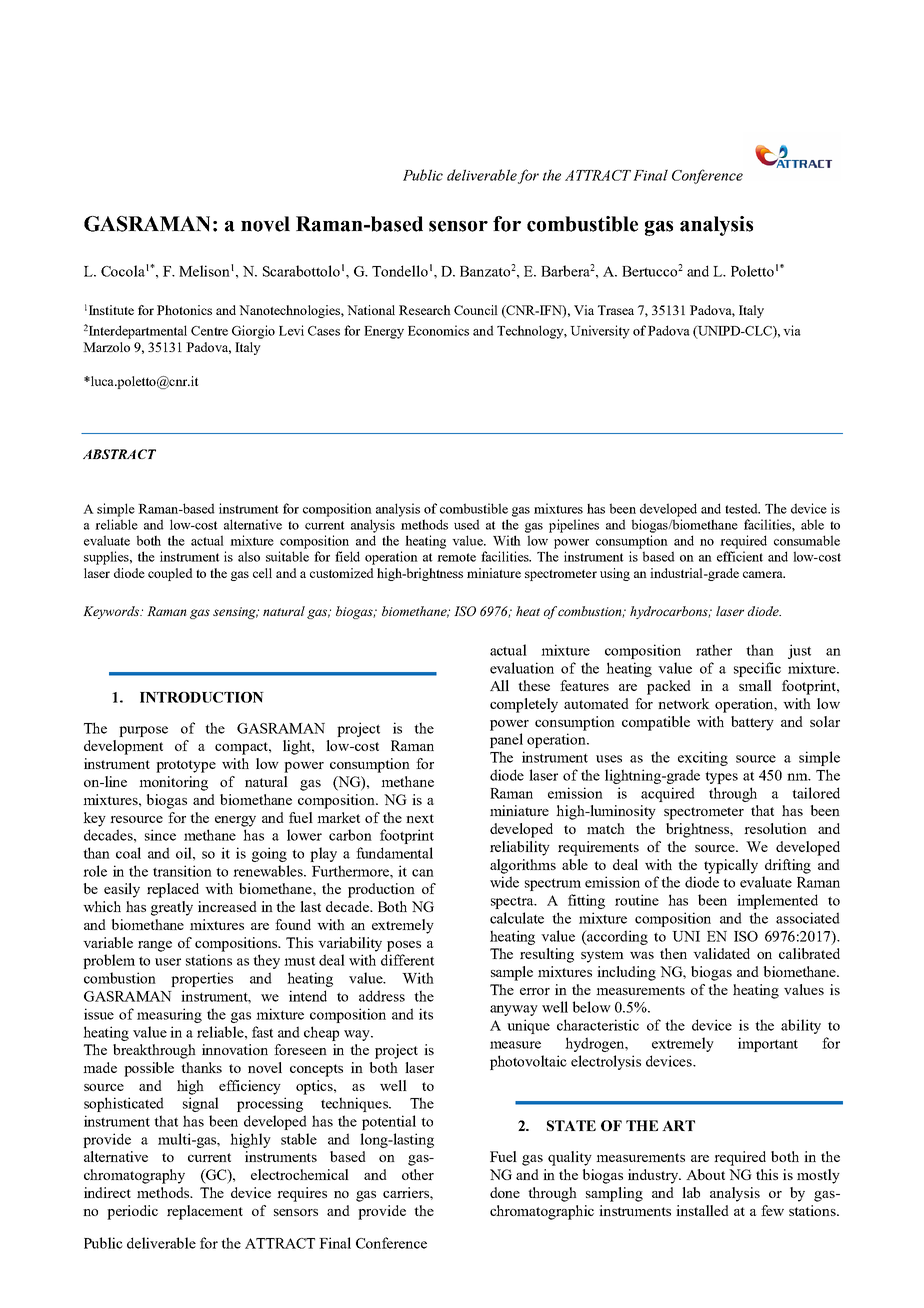 This screenshot has height=1308, width=924. I want to click on prototype, so click(186, 766).
